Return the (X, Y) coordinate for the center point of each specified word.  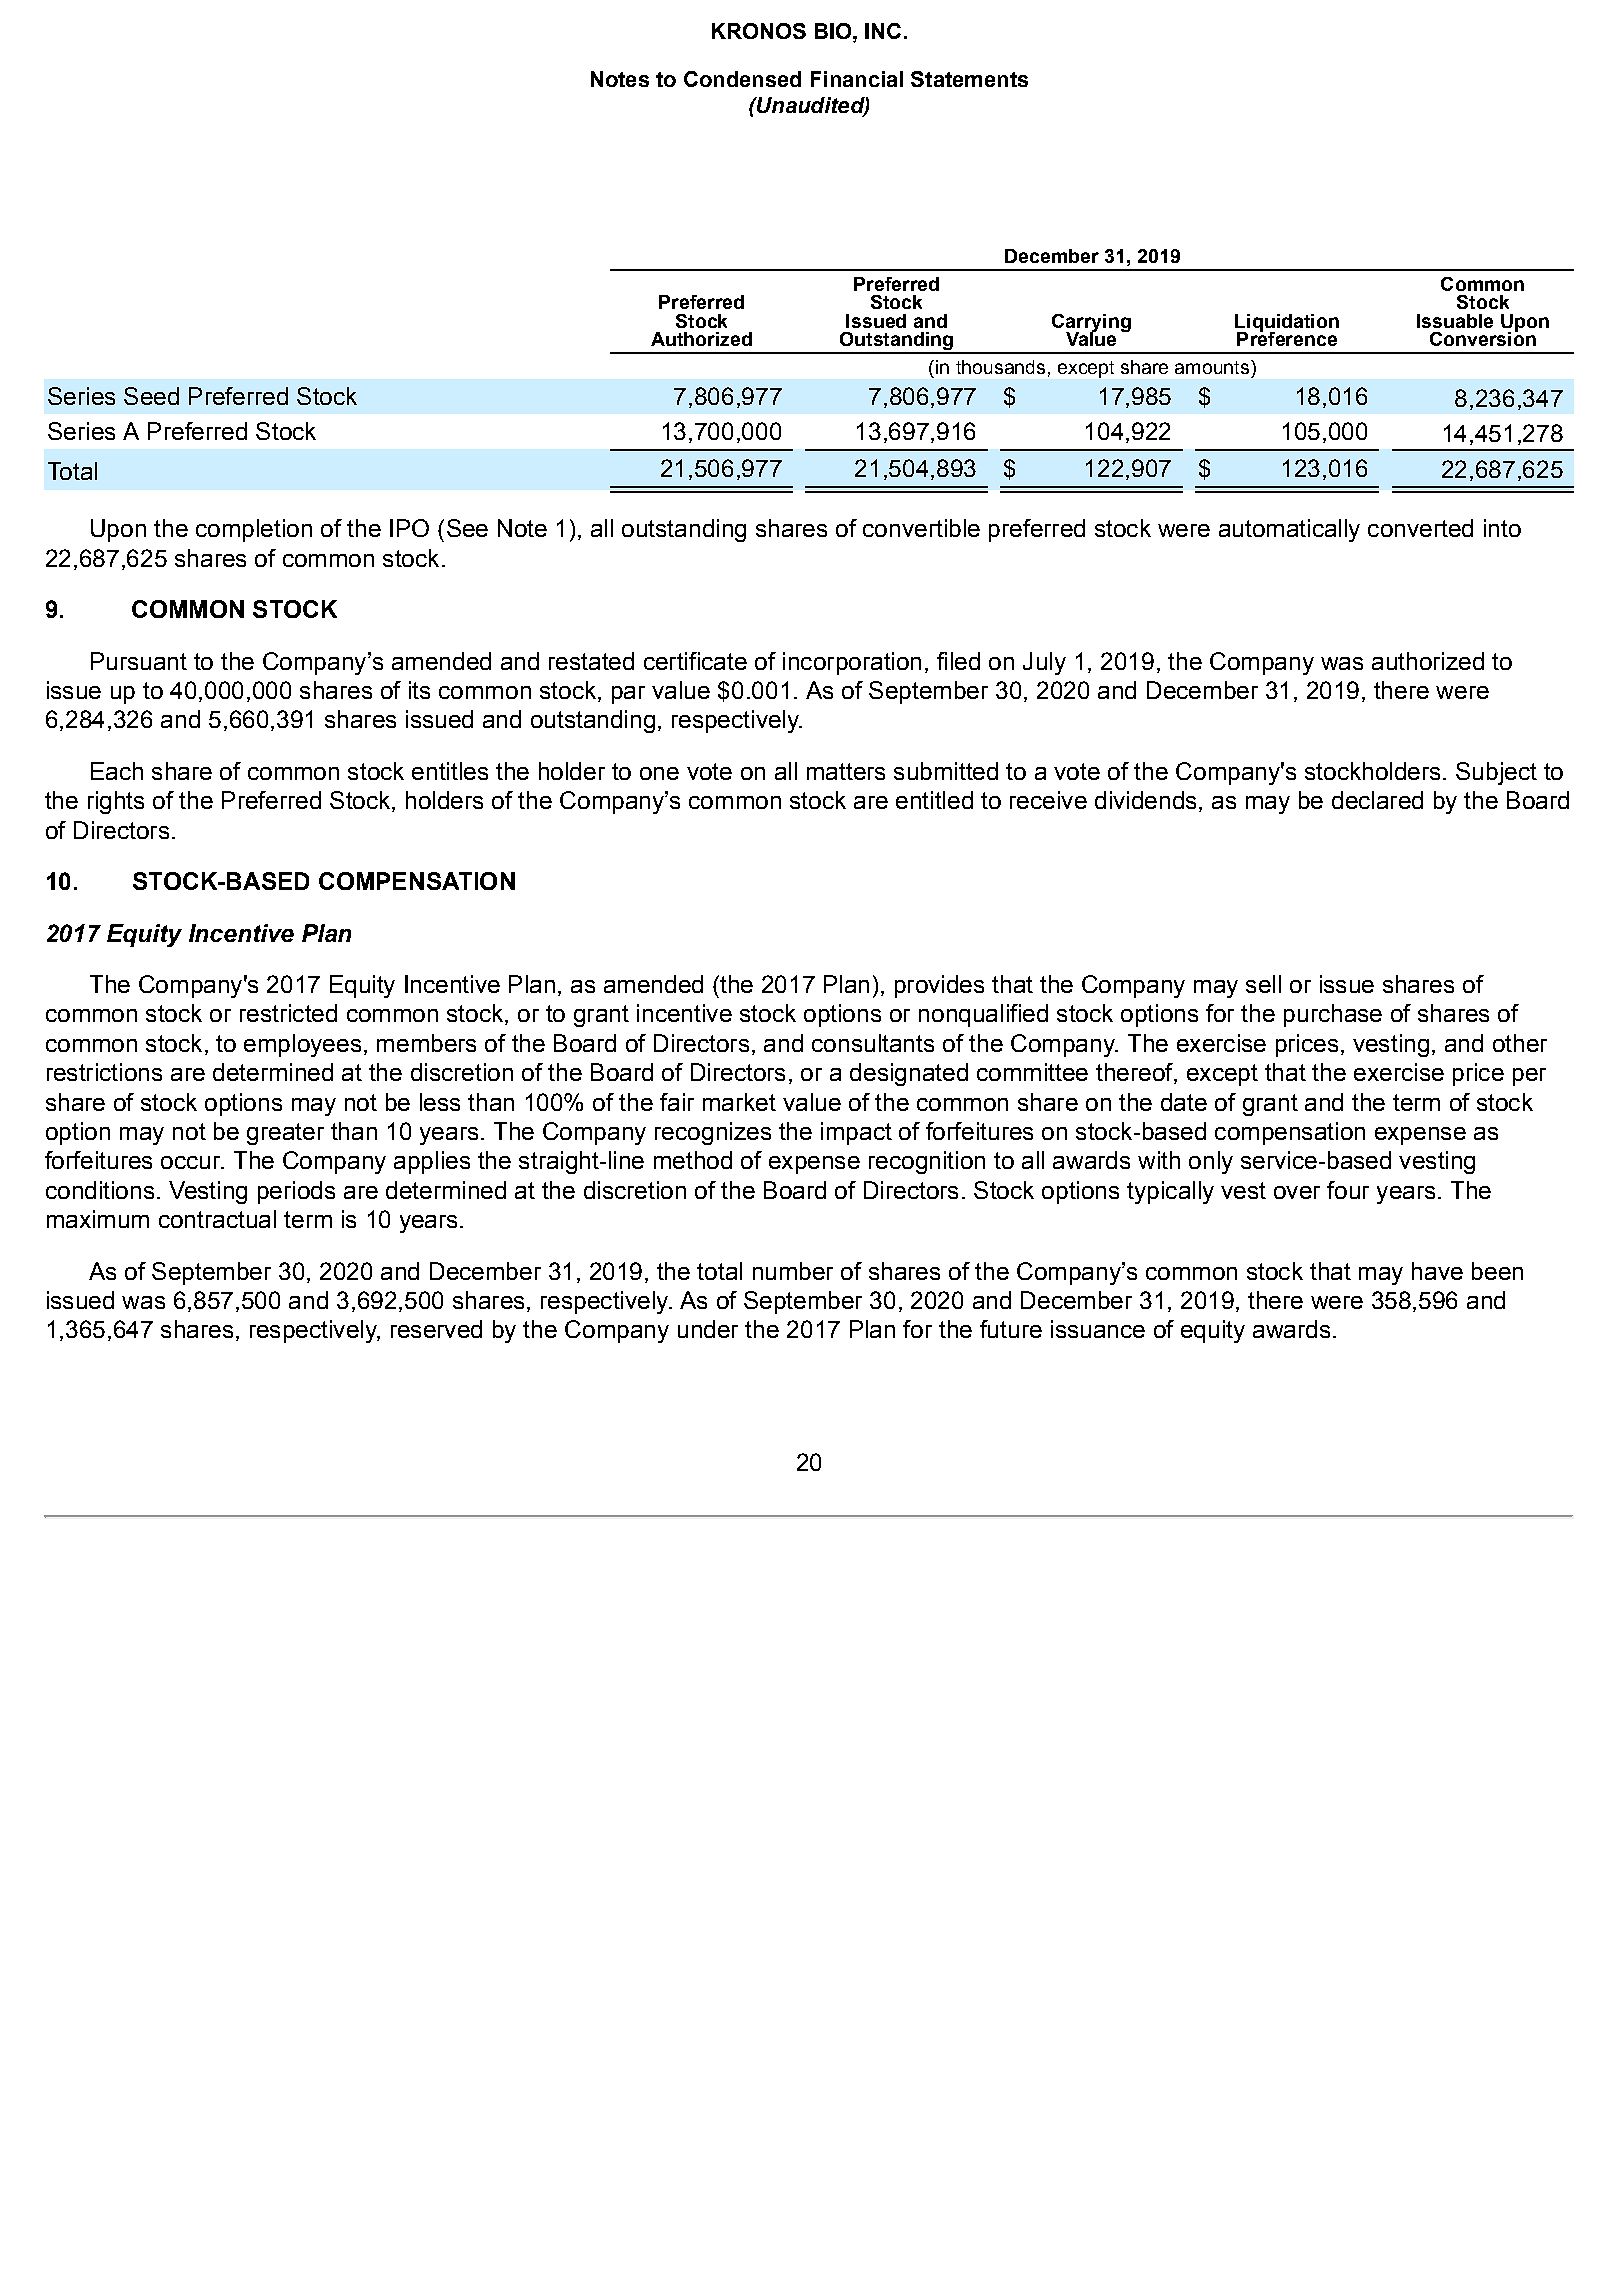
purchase (1333, 1015)
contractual (217, 1219)
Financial (857, 79)
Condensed (742, 79)
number (793, 1271)
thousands (1000, 367)
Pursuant (139, 661)
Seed (151, 396)
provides (939, 986)
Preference (1287, 337)
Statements (969, 79)
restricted (288, 1013)
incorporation (852, 663)
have (1437, 1271)
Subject (1496, 773)
